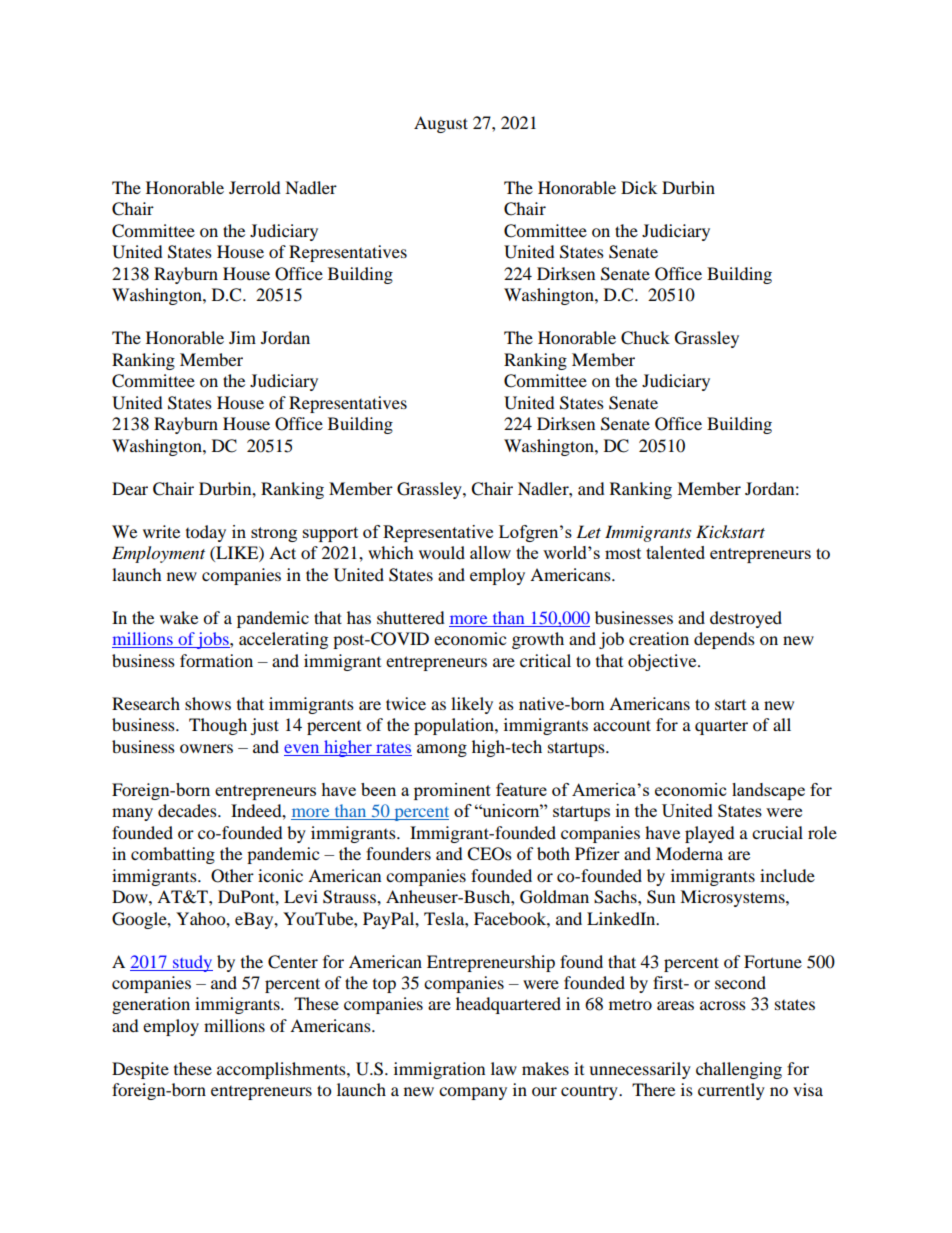  I want to click on Chuck, so click(645, 338).
